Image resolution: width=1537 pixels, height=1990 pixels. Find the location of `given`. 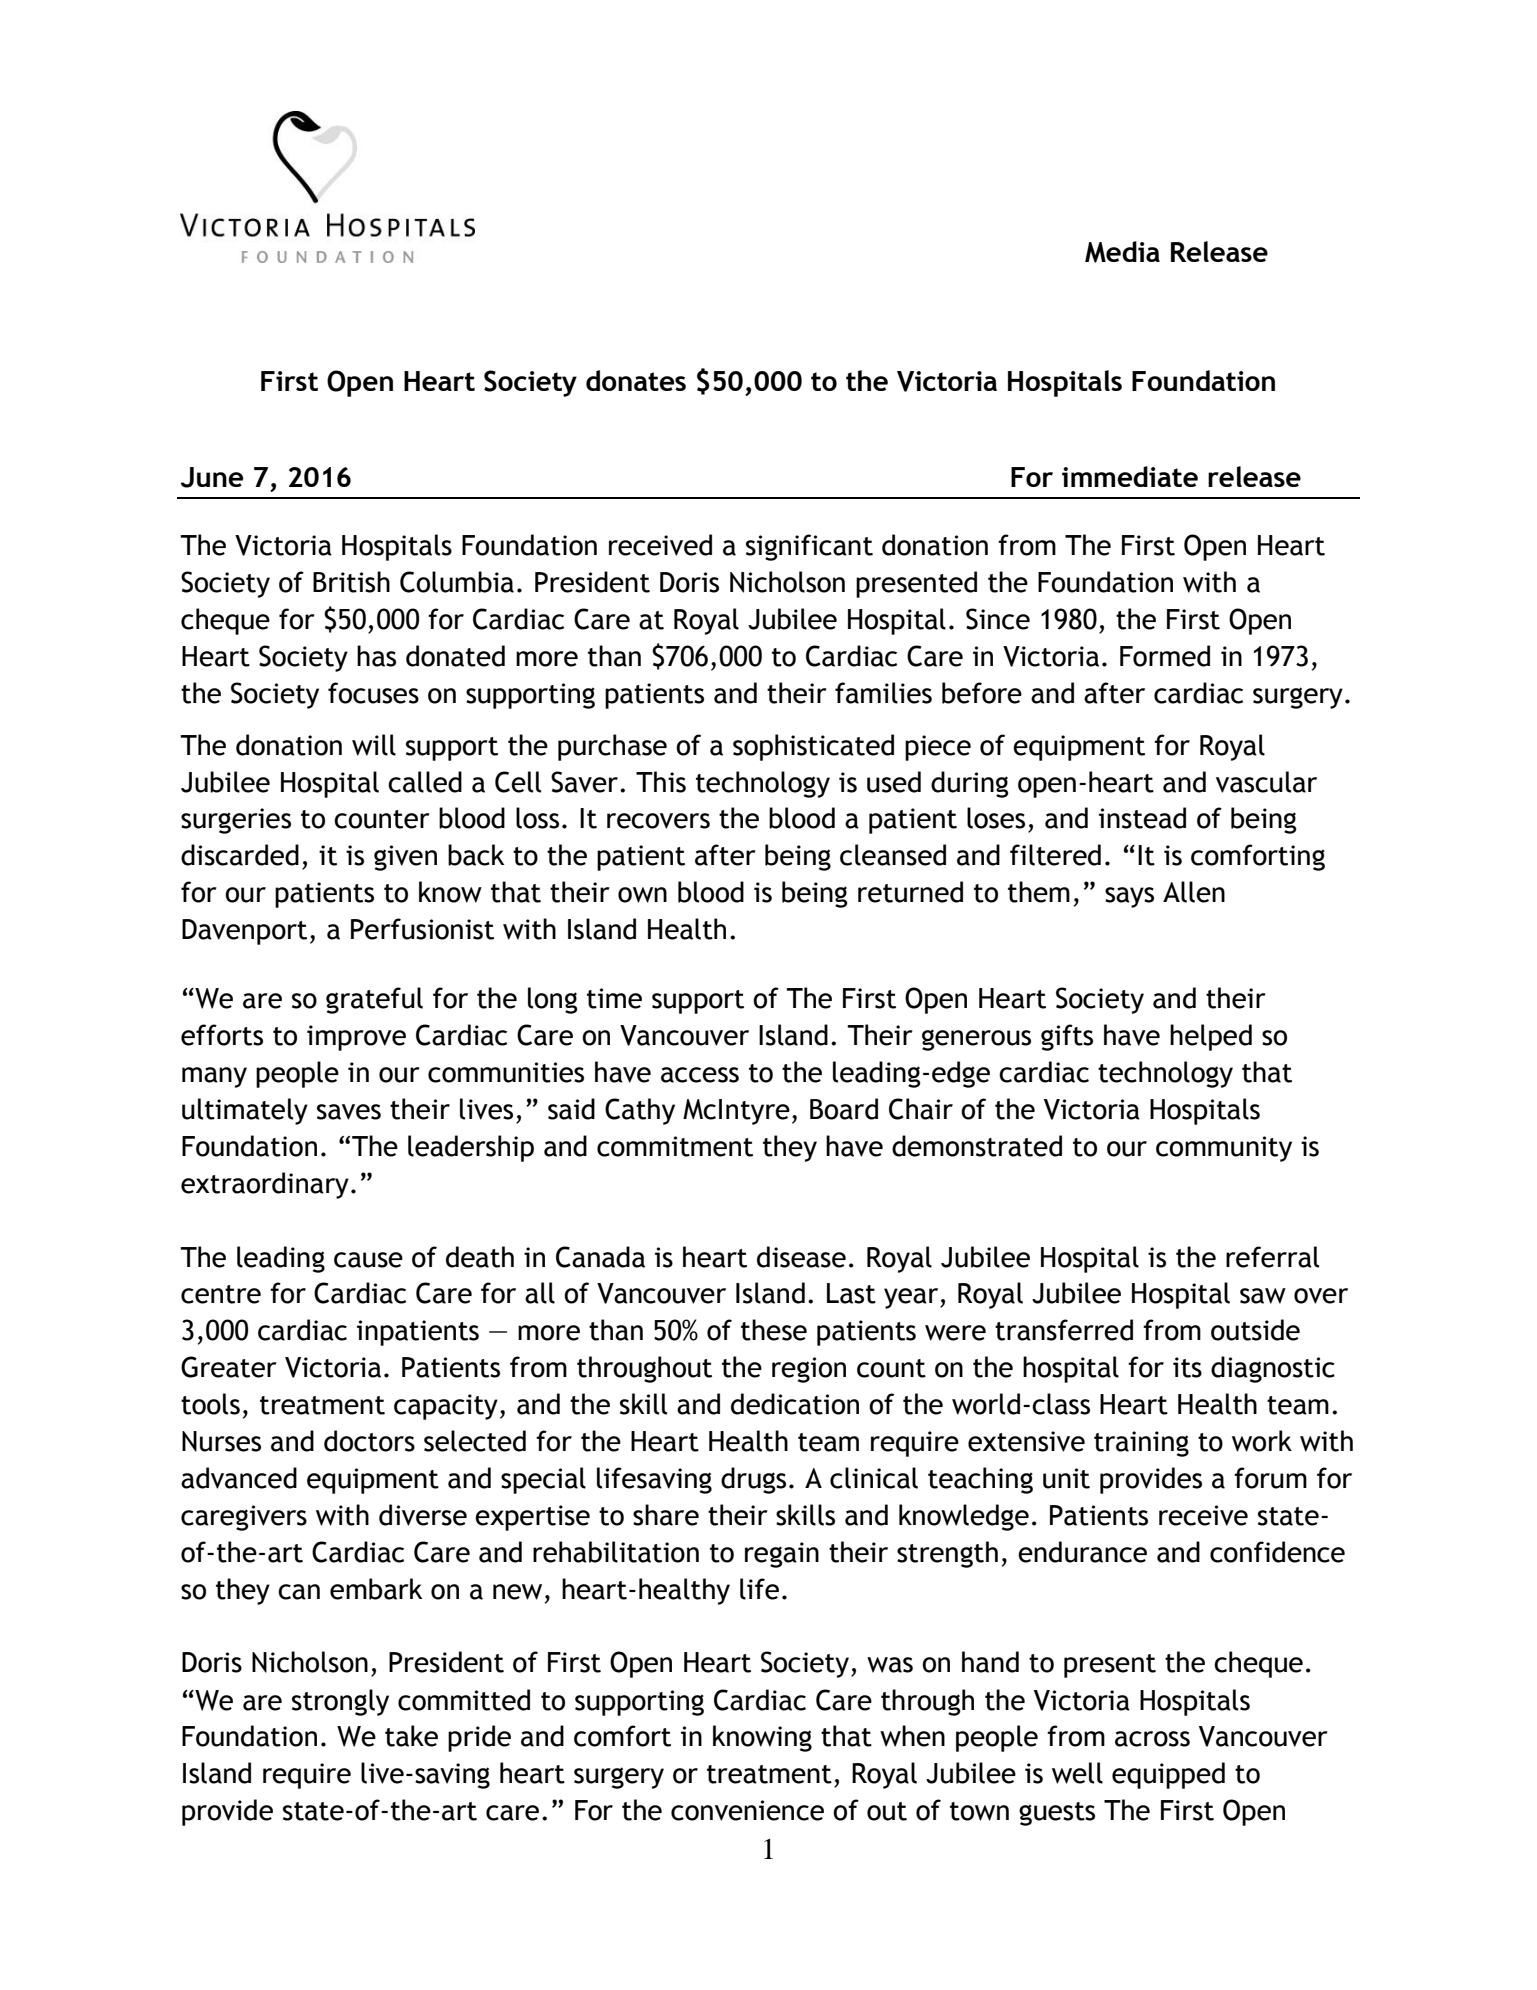

given is located at coordinates (405, 858).
